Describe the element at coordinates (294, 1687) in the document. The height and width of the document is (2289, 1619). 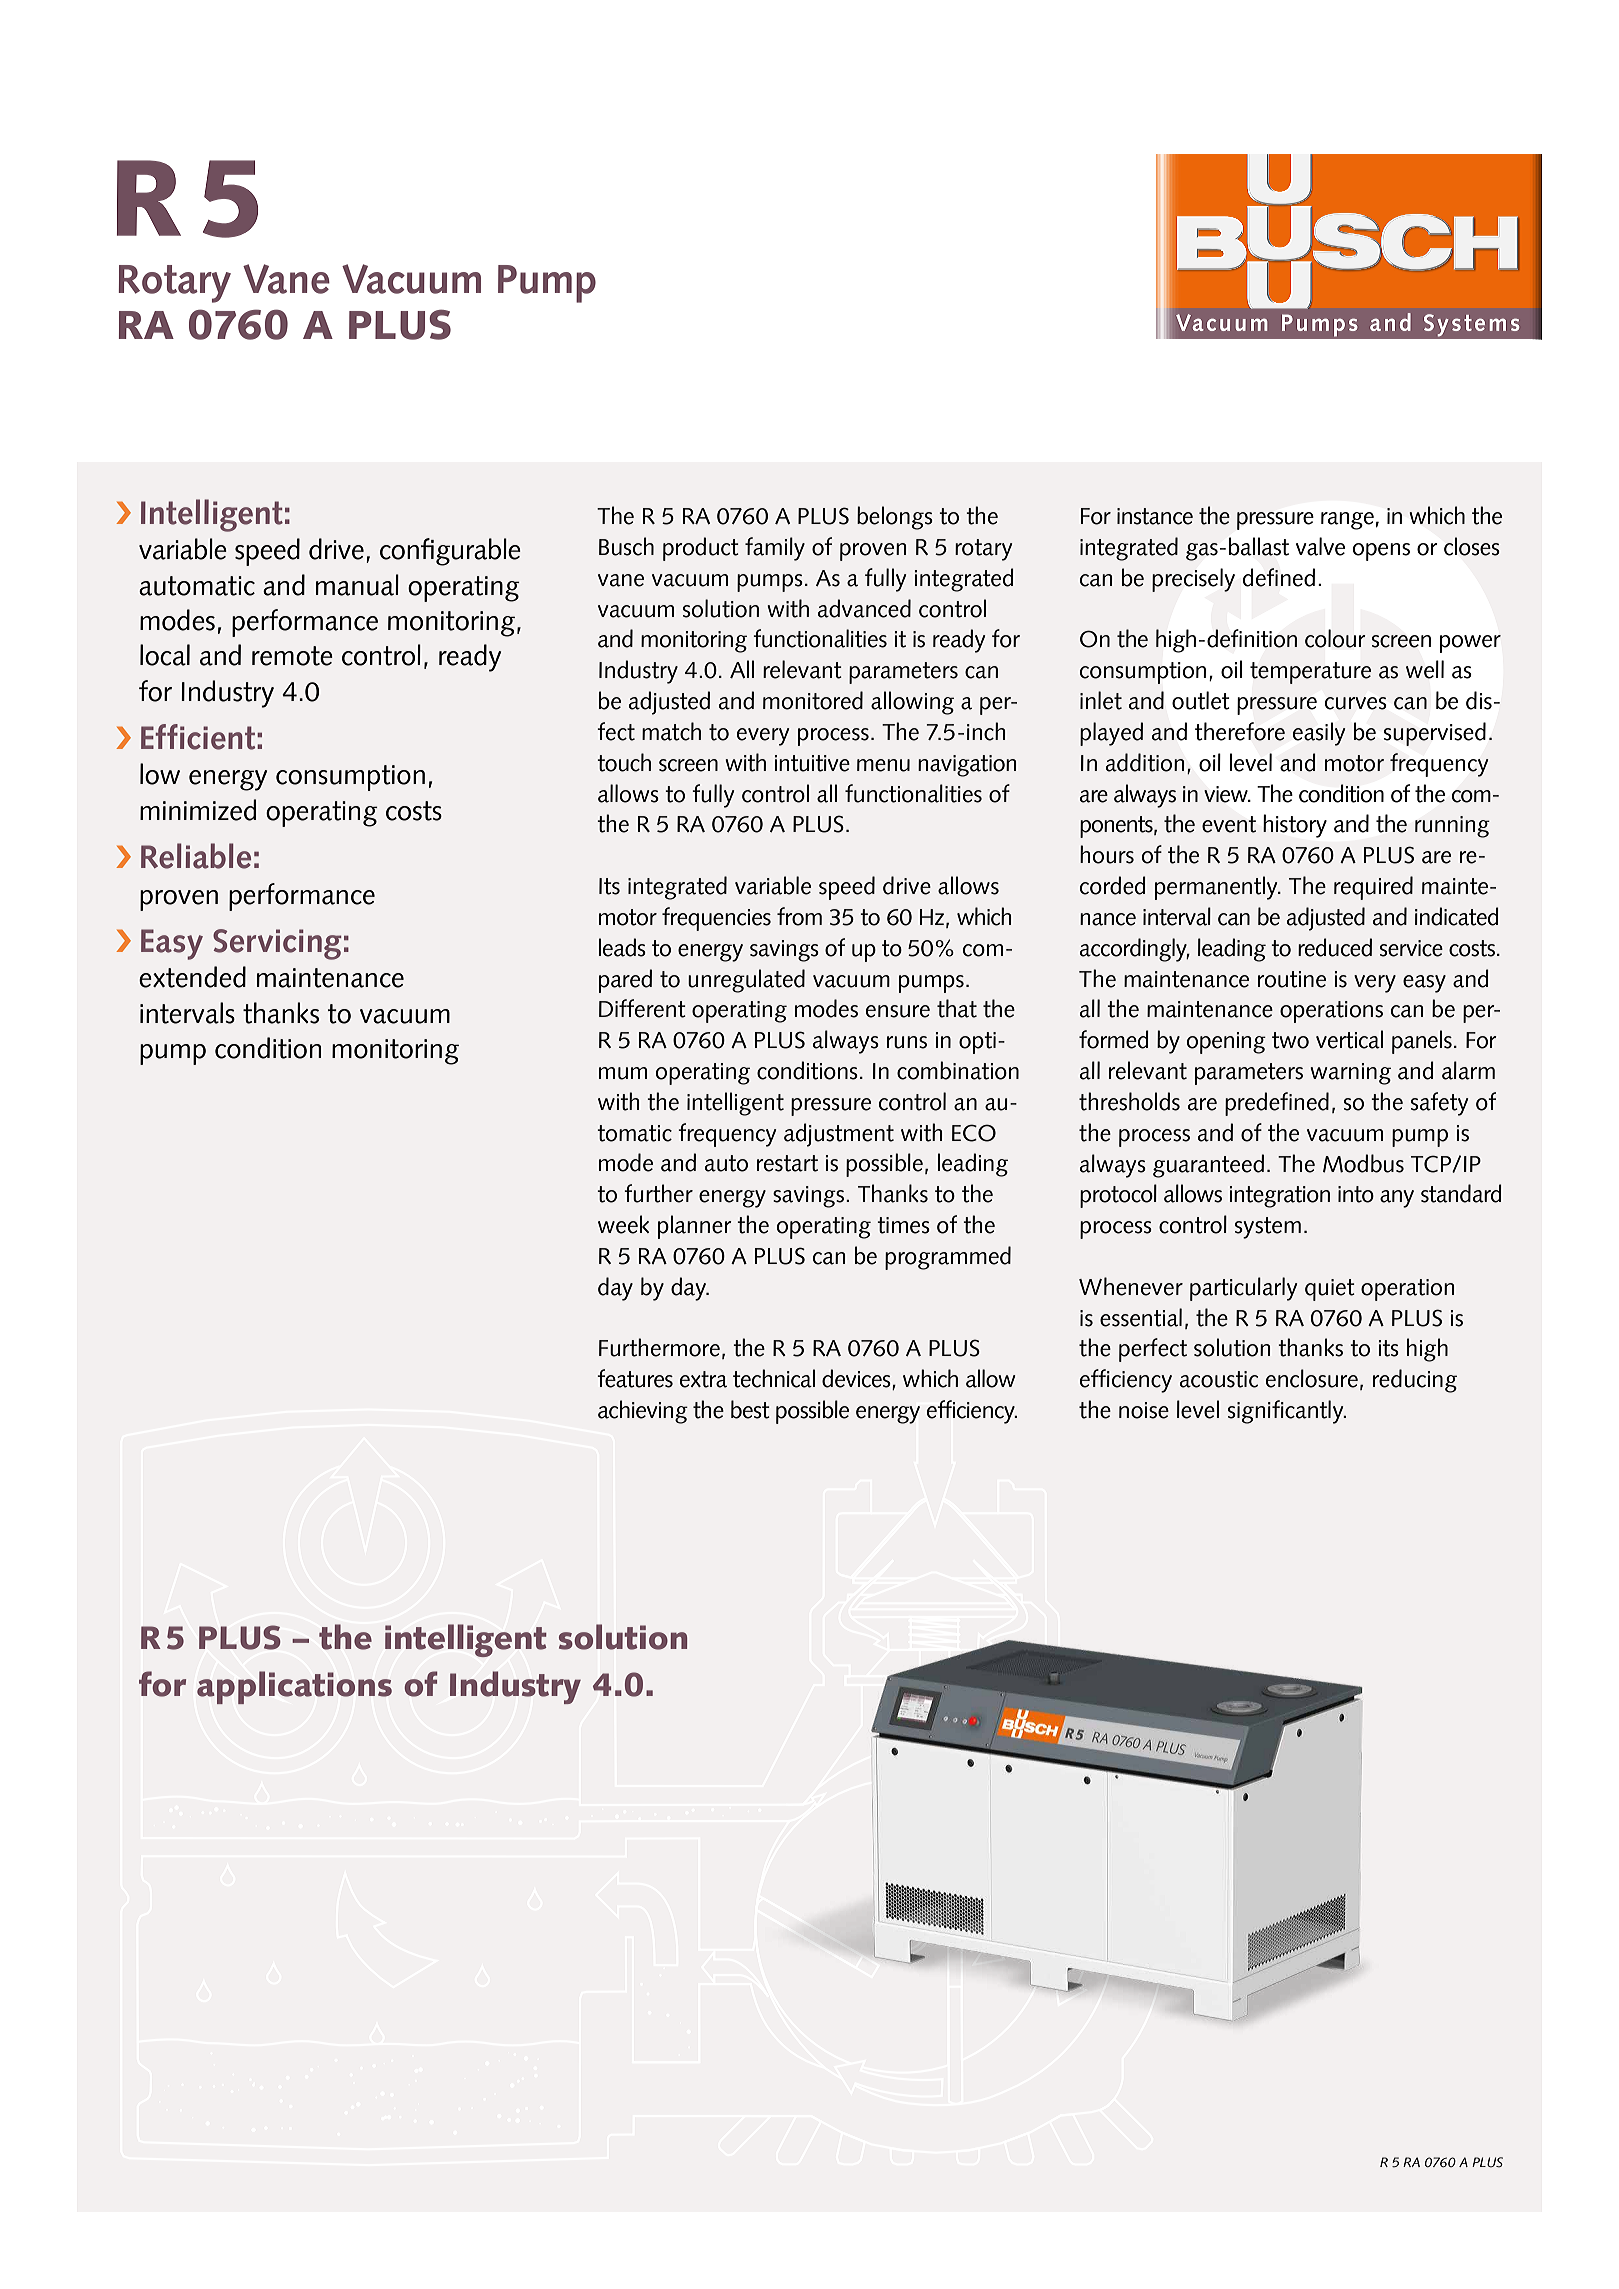
I see `applications` at that location.
